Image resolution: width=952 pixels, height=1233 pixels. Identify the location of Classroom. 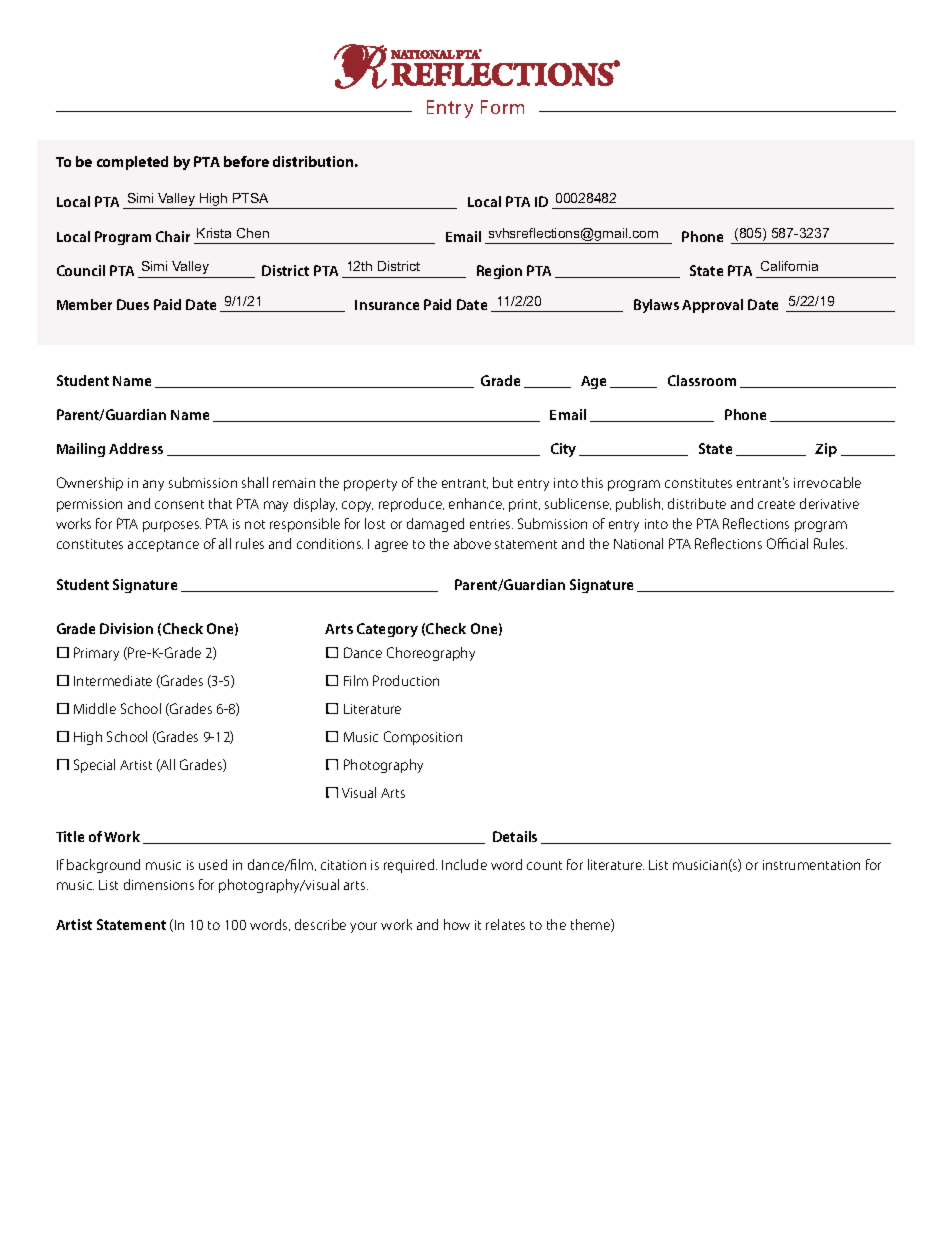
(702, 380).
